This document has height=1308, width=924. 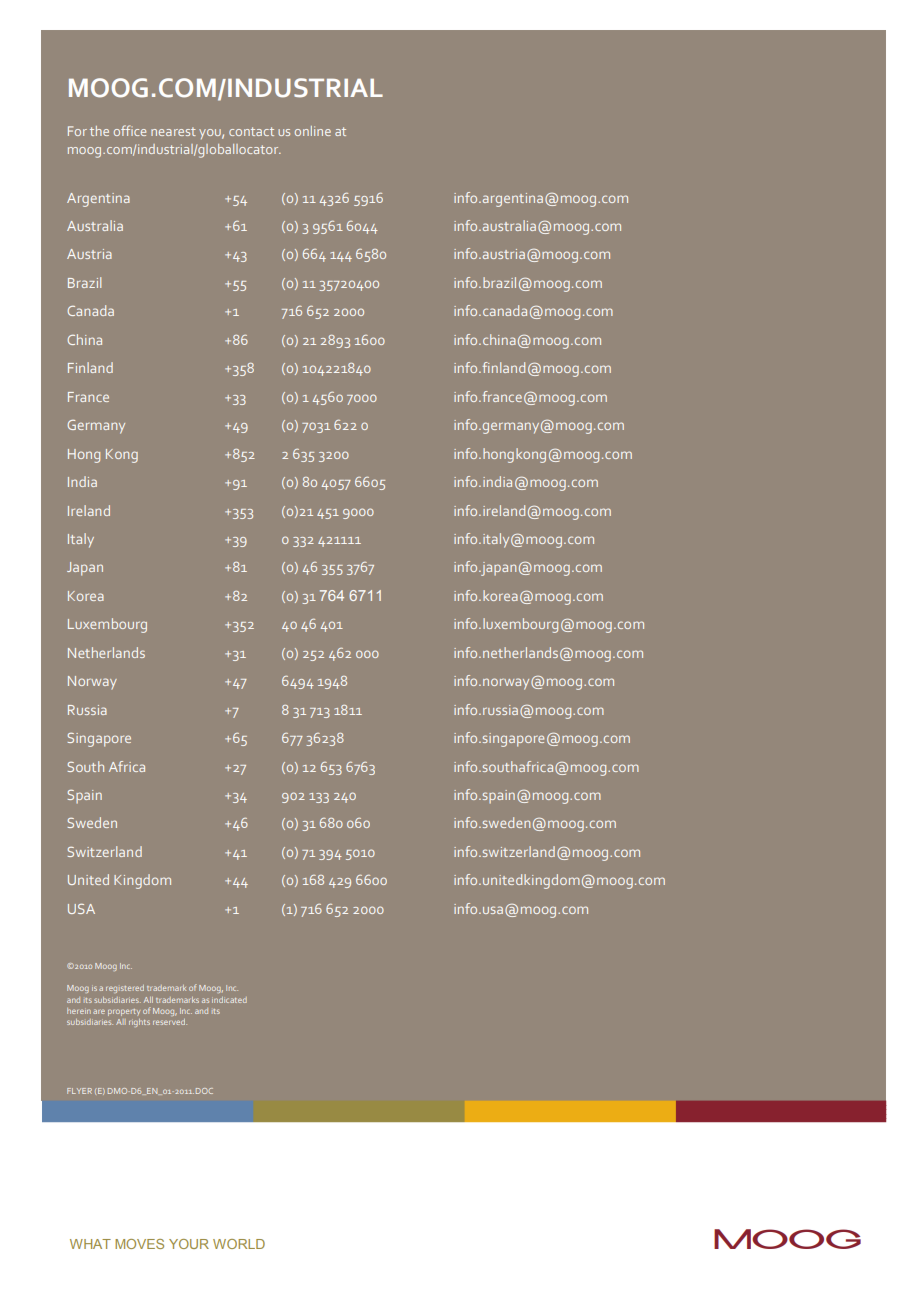 What do you see at coordinates (170, 1022) in the document?
I see `reserved` at bounding box center [170, 1022].
